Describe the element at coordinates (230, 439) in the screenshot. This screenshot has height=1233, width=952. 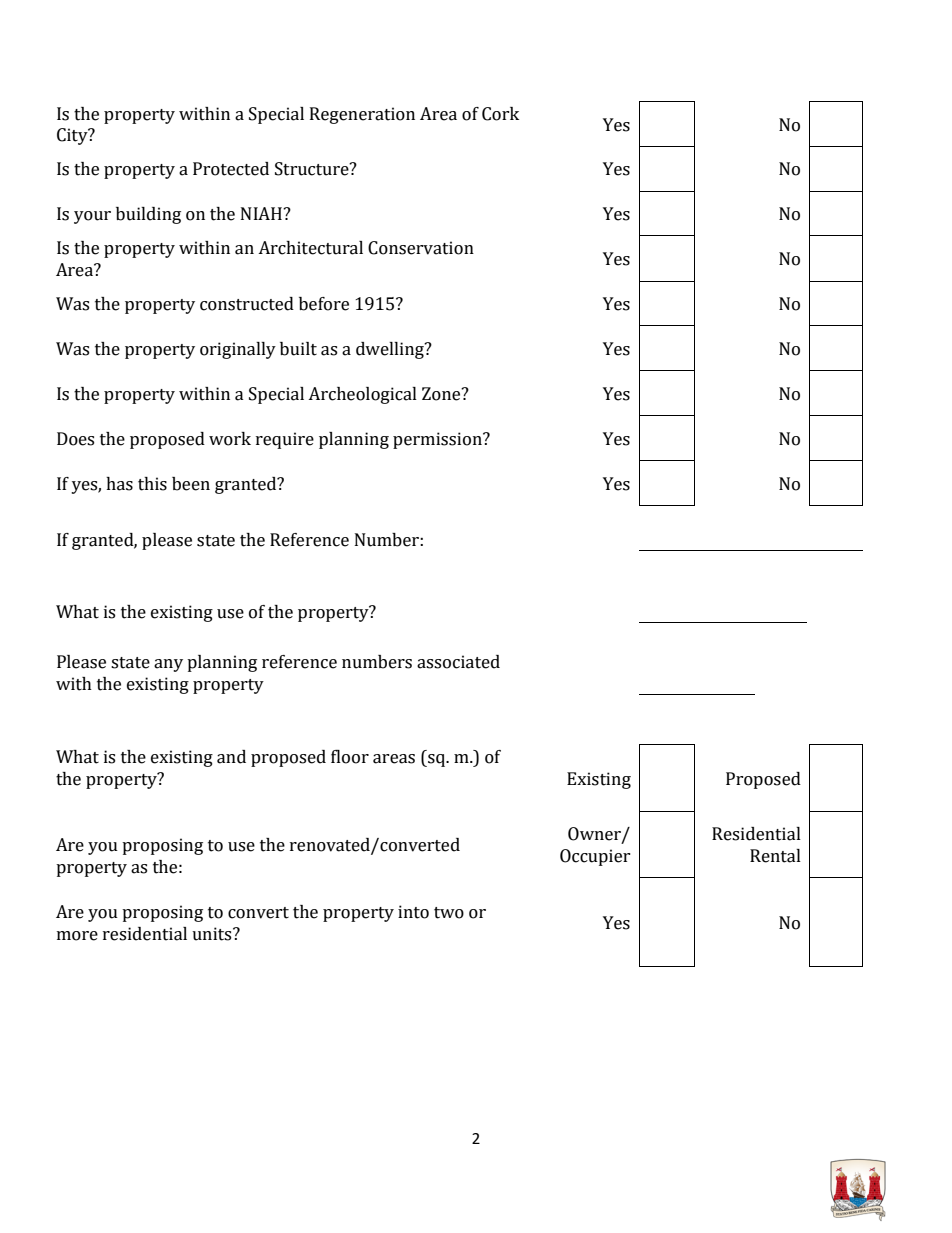
I see `work` at that location.
